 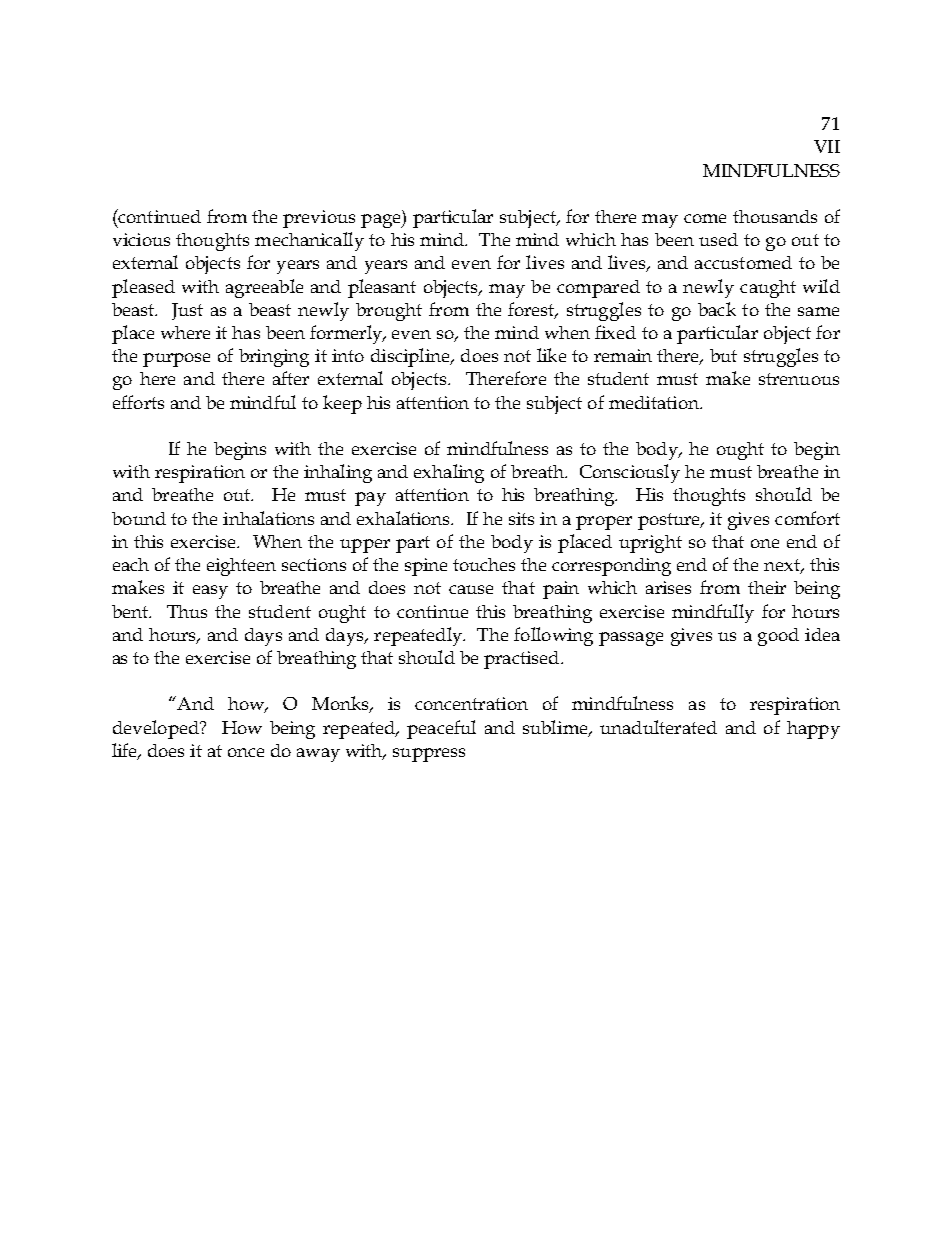 I want to click on efforts, so click(x=138, y=402).
